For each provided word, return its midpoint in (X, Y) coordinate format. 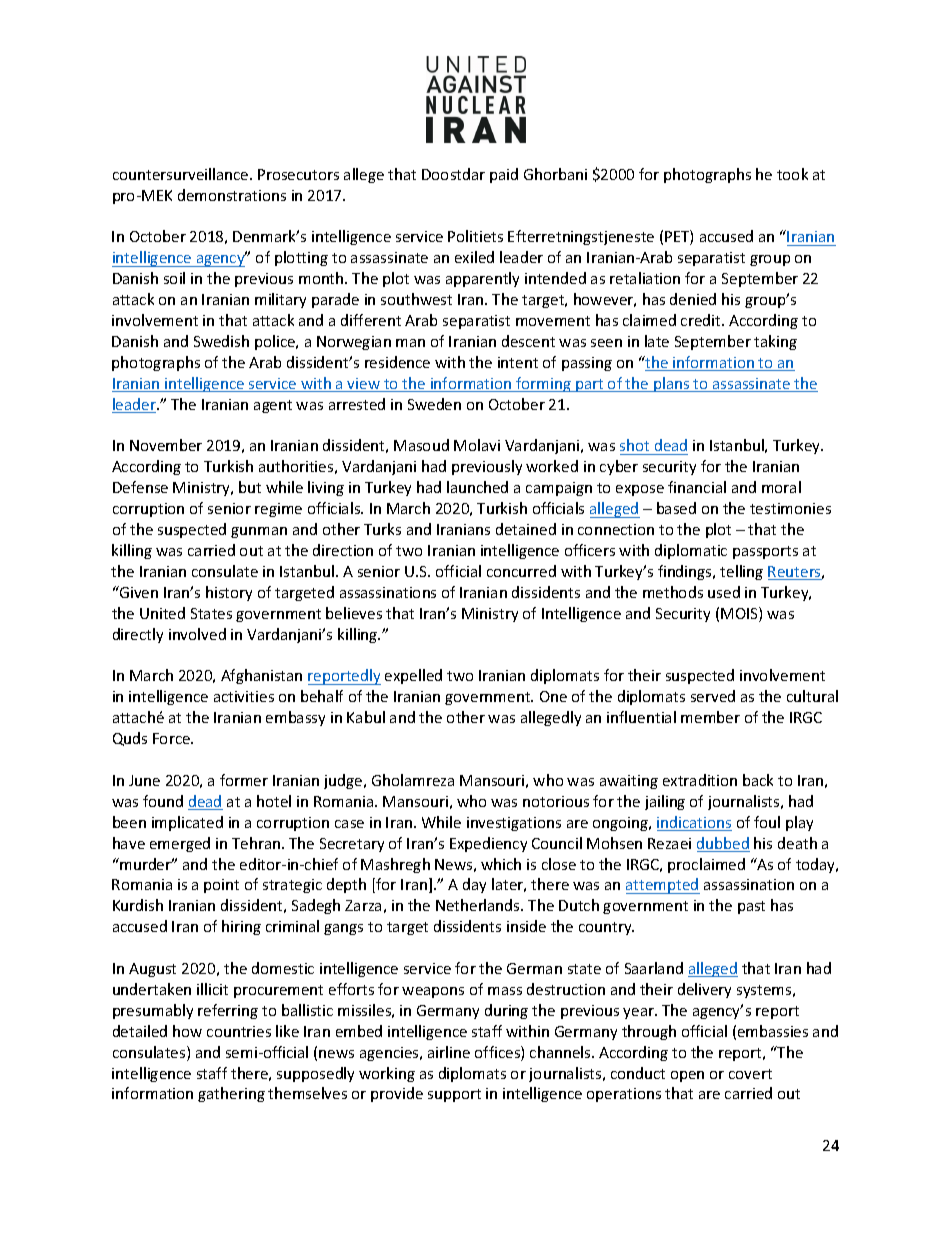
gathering (231, 1094)
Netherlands (479, 905)
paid (504, 175)
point (221, 886)
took (792, 174)
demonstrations (232, 195)
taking (775, 342)
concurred (521, 571)
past (751, 907)
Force (172, 738)
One (553, 696)
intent (518, 362)
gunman (259, 532)
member (710, 717)
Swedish (221, 341)
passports (765, 552)
